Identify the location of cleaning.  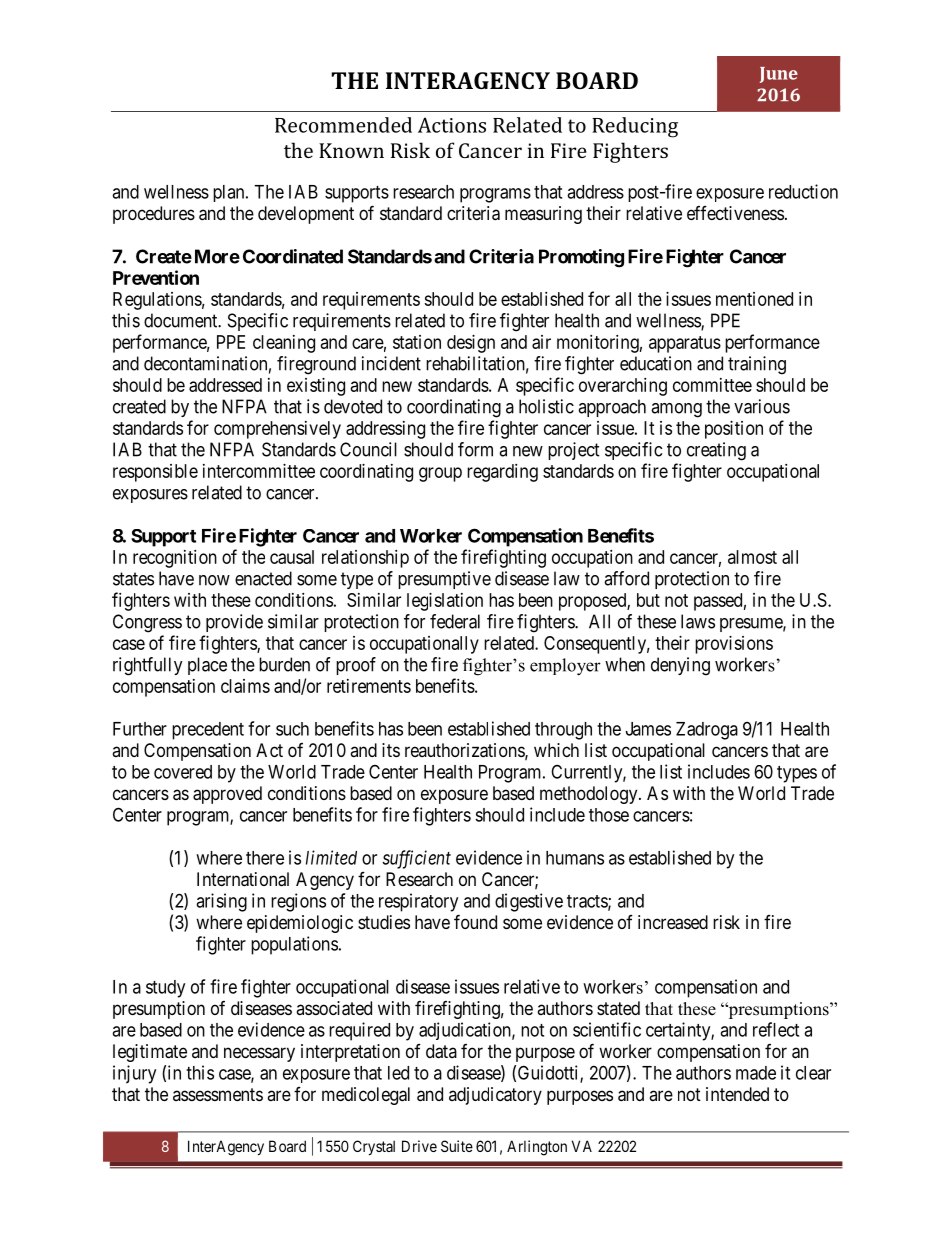
(284, 344).
